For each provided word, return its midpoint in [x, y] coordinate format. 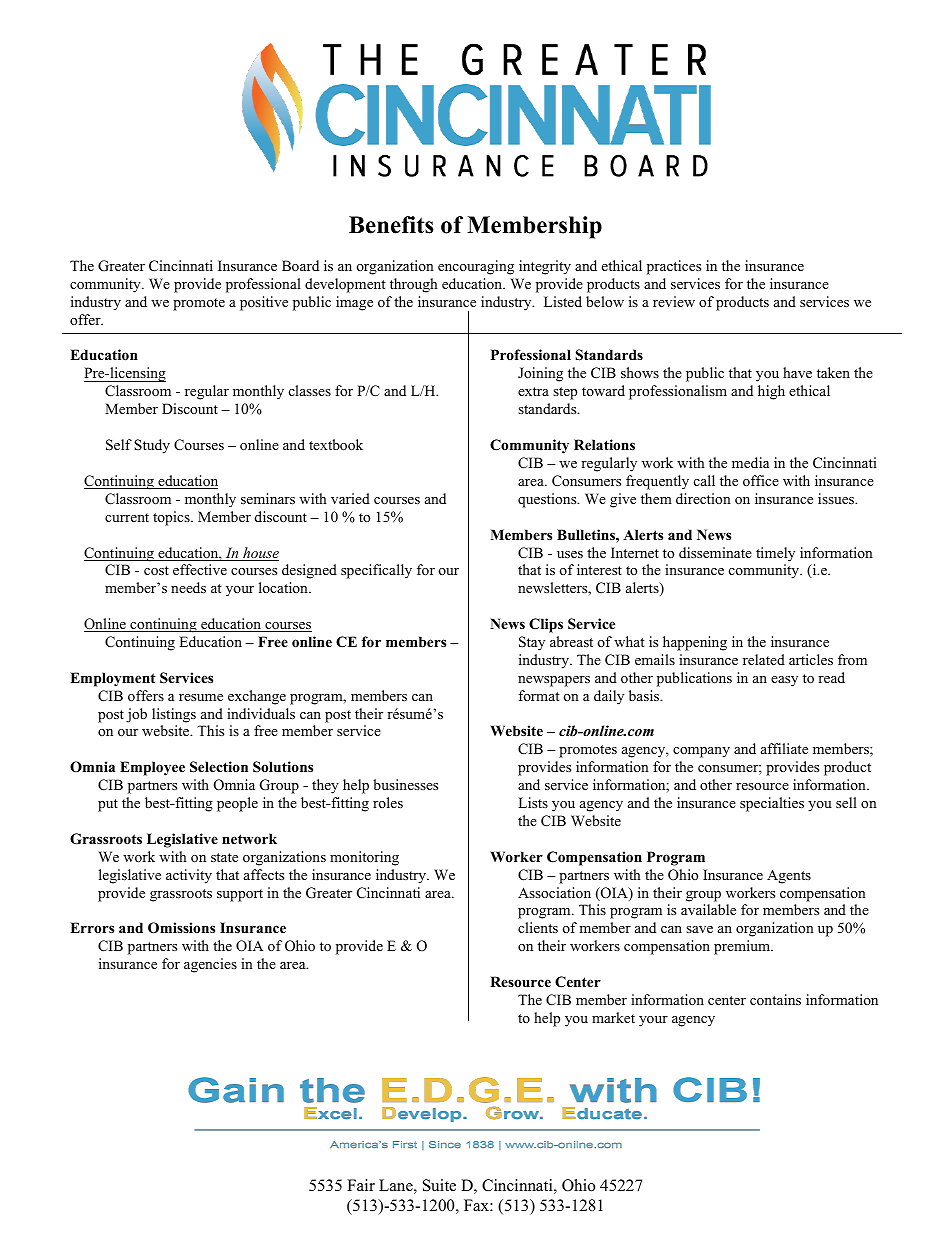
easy [784, 681]
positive [264, 303]
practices [674, 267]
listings [174, 715]
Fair [361, 1185]
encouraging [476, 267]
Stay [532, 643]
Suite [439, 1185]
